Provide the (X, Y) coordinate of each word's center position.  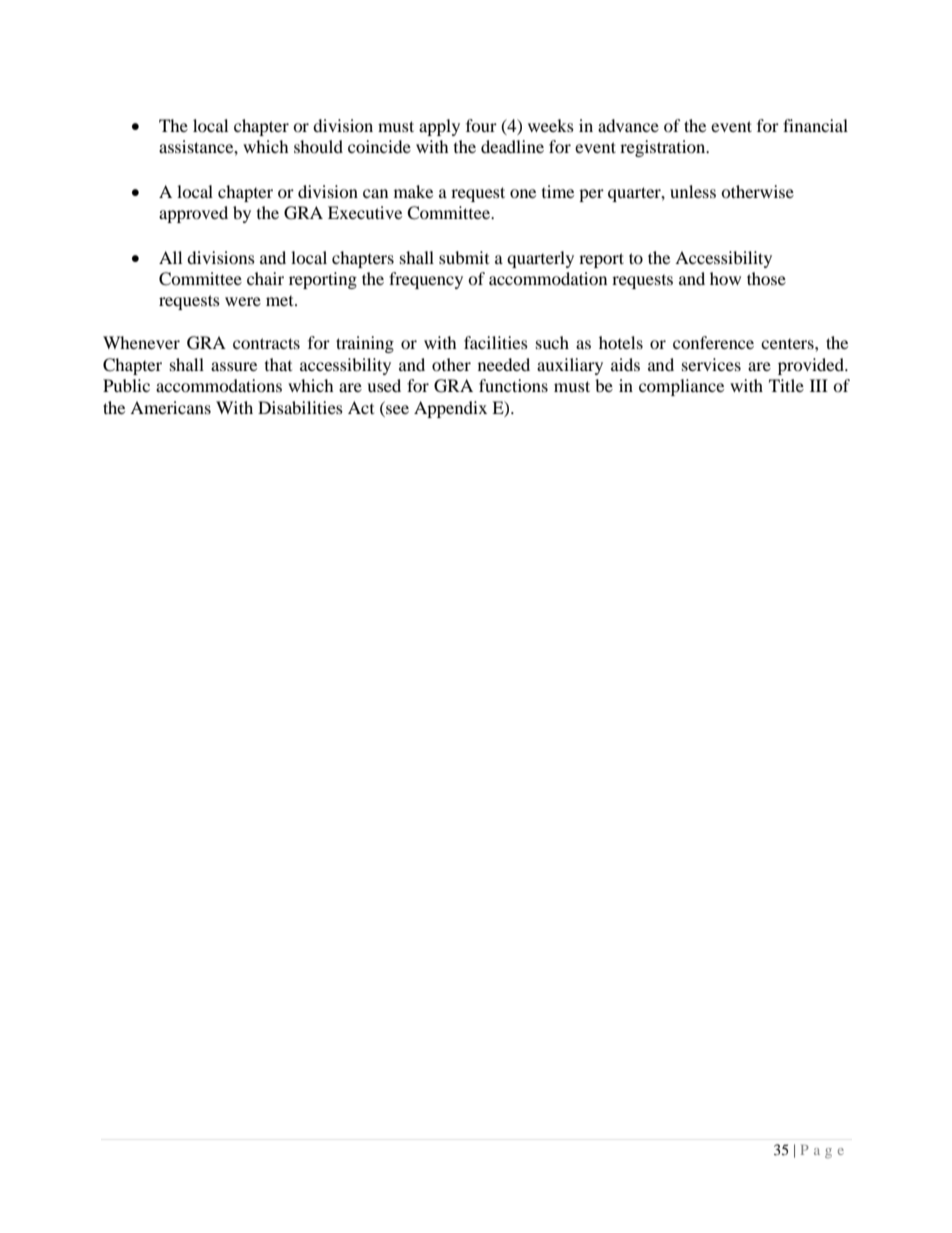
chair (265, 278)
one (523, 193)
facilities (496, 342)
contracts (266, 343)
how (725, 278)
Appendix (450, 409)
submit (464, 257)
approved (193, 214)
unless (693, 191)
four (481, 125)
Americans (170, 407)
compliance (681, 387)
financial (815, 125)
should (318, 146)
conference (713, 342)
